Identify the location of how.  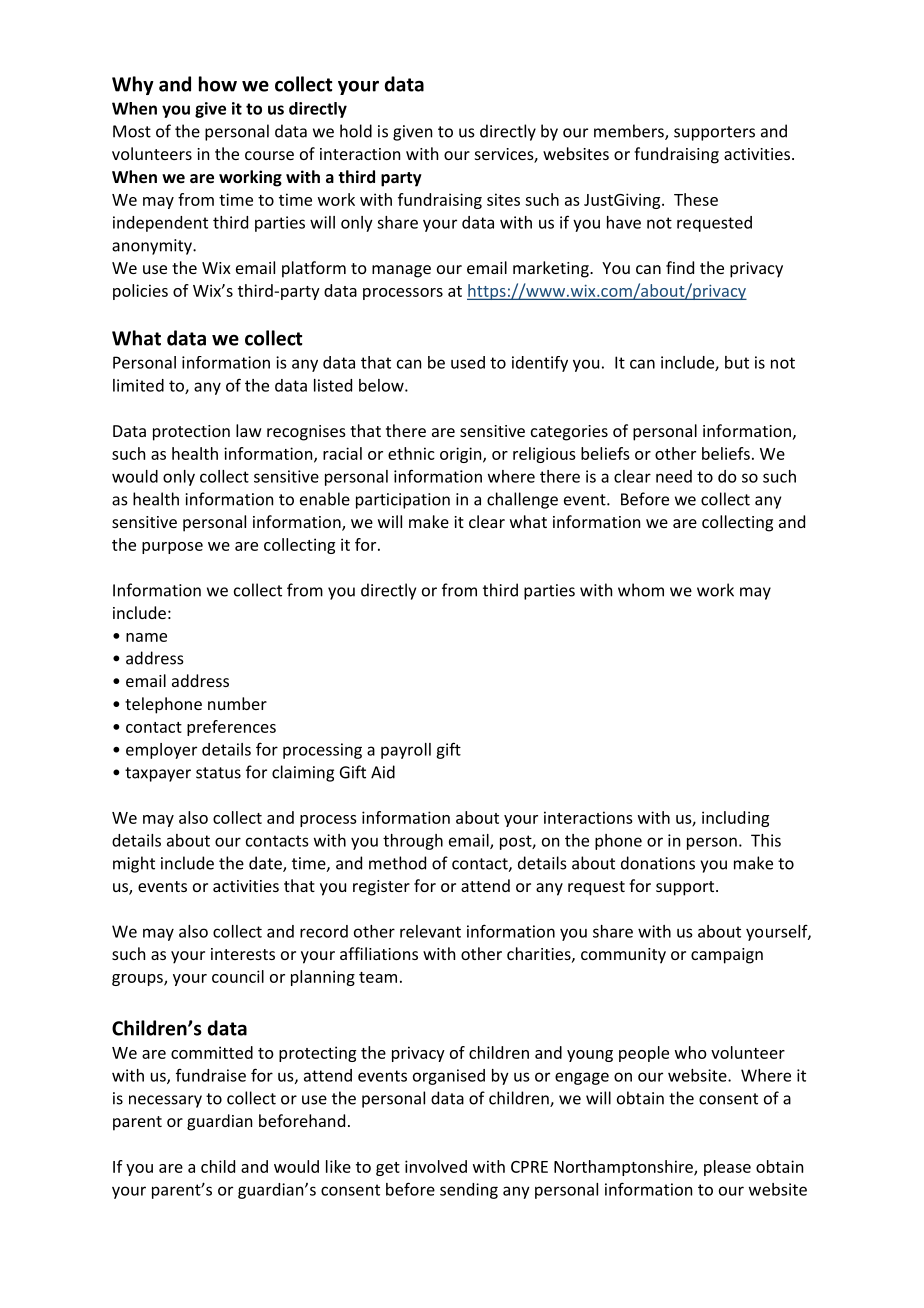
(218, 84).
